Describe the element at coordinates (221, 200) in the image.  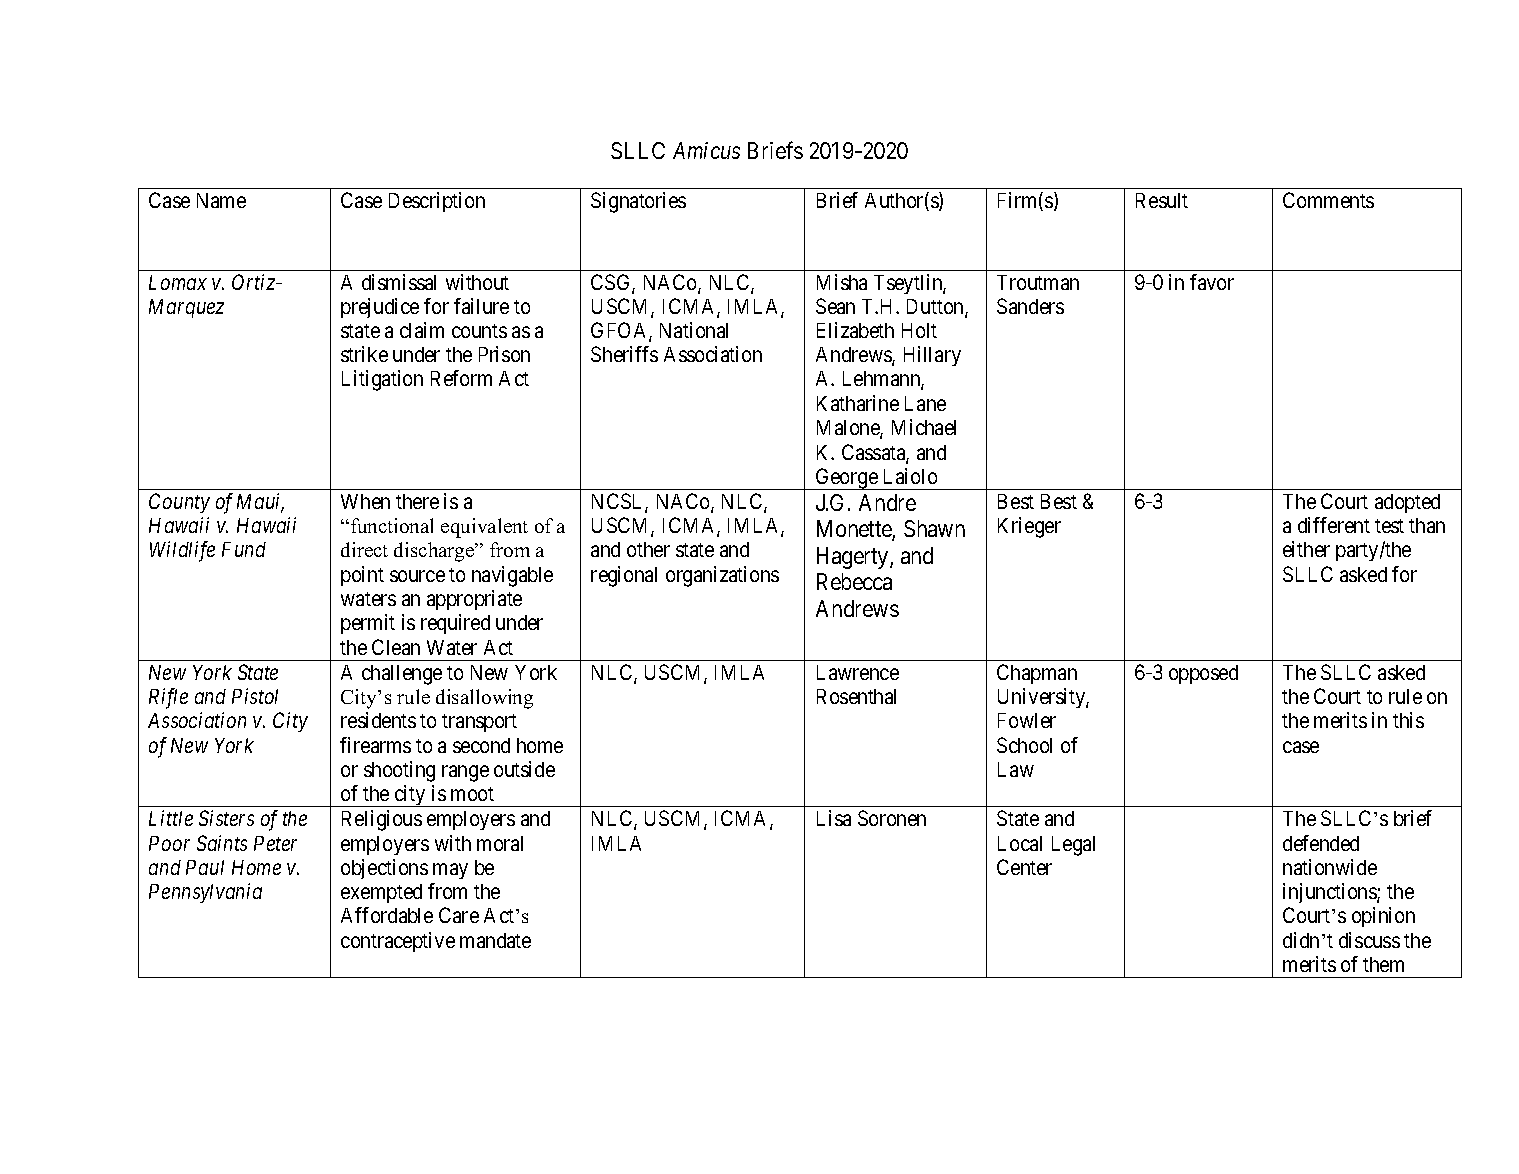
I see `Name` at that location.
